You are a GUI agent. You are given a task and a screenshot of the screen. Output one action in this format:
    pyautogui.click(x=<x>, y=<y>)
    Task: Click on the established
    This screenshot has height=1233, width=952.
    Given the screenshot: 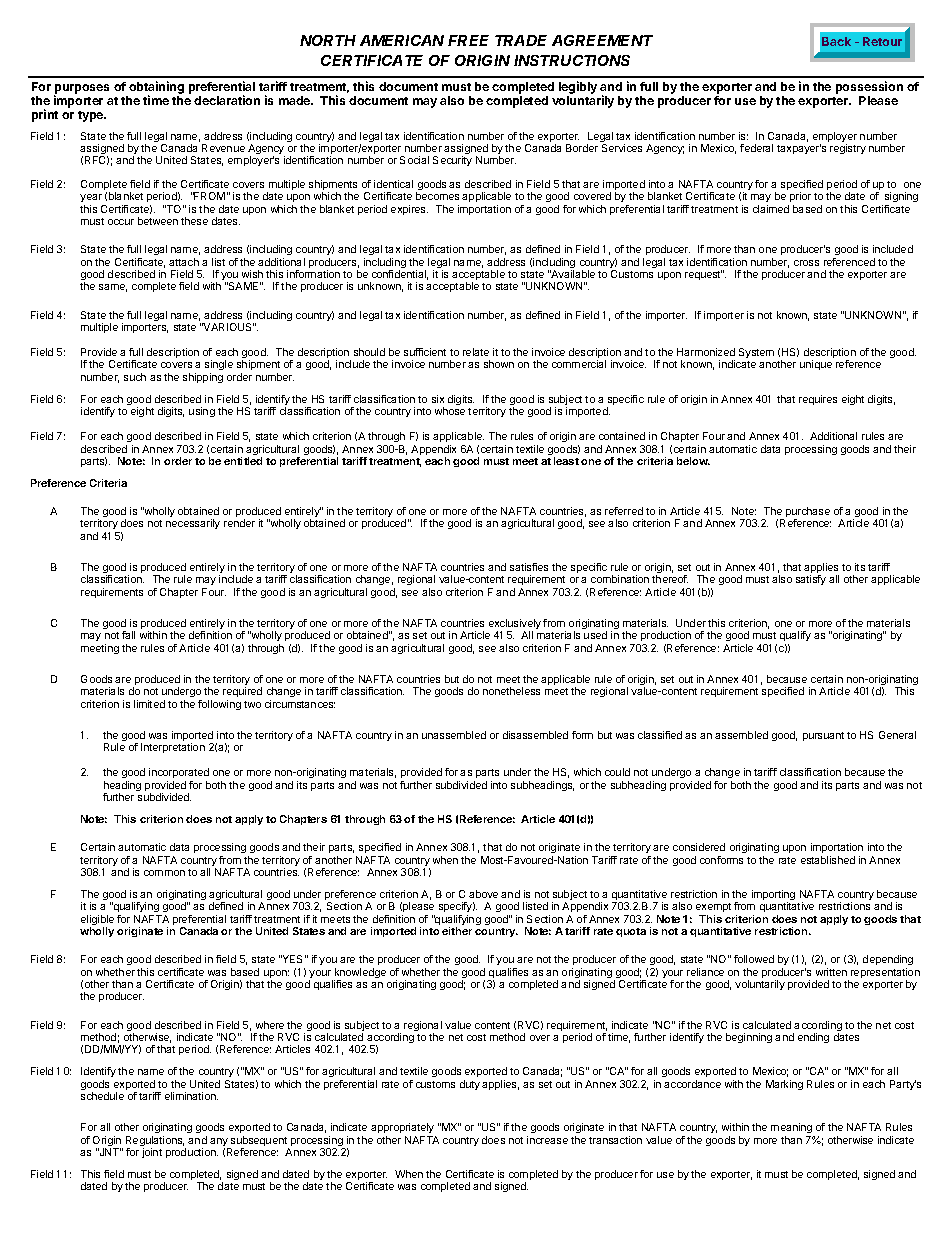 What is the action you would take?
    pyautogui.click(x=828, y=860)
